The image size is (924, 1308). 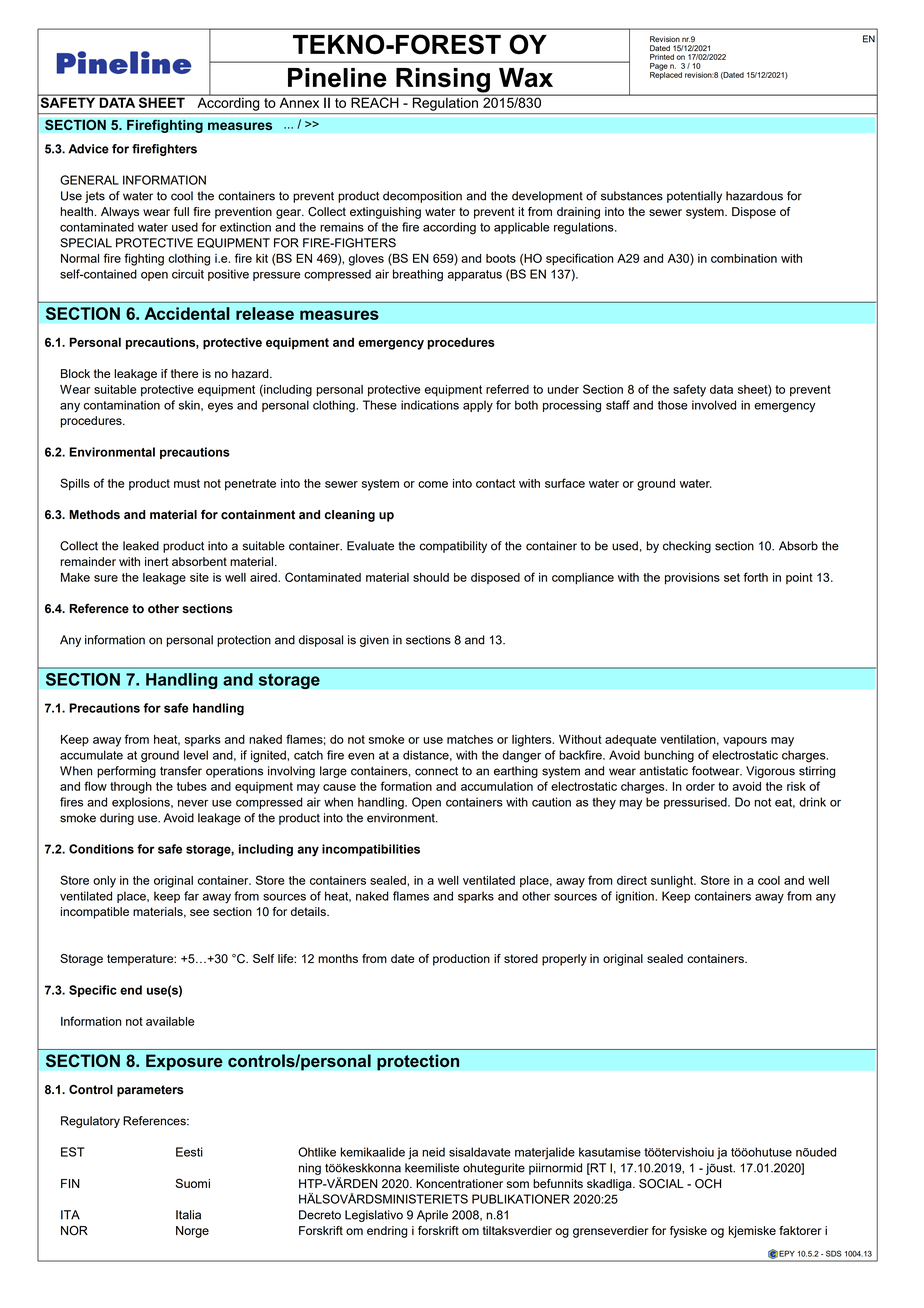 What do you see at coordinates (662, 57) in the screenshot?
I see `Printed` at bounding box center [662, 57].
